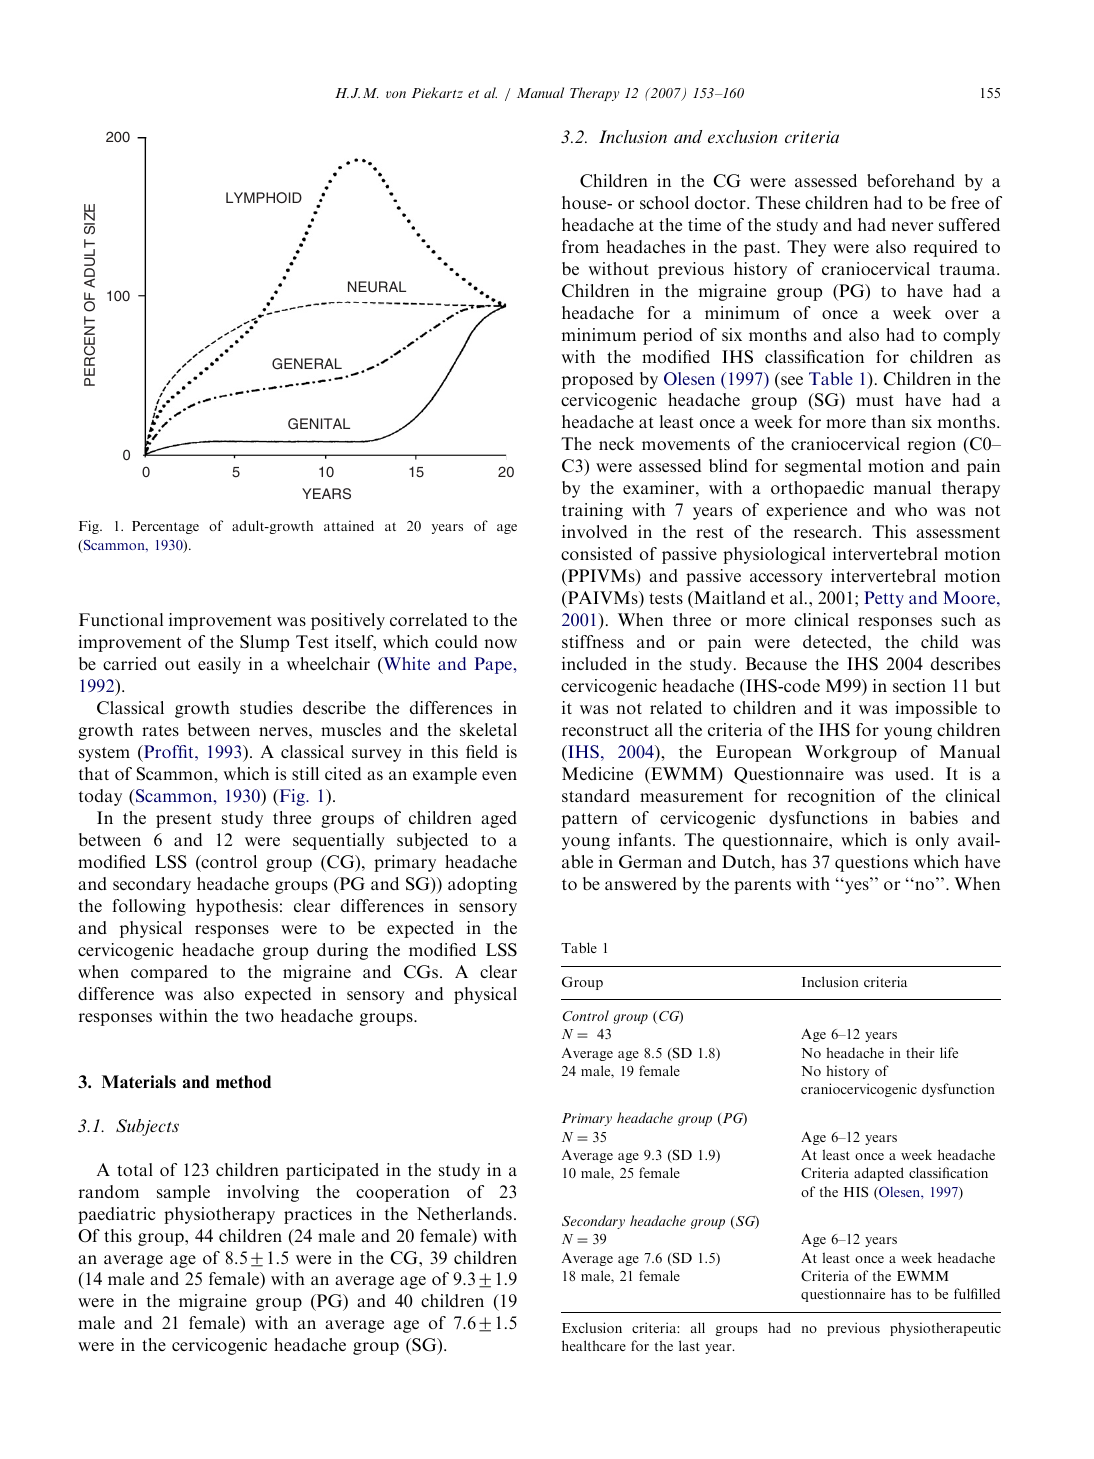 This page has height=1459, width=1094. Describe the element at coordinates (117, 1215) in the page. I see `paediatric` at that location.
